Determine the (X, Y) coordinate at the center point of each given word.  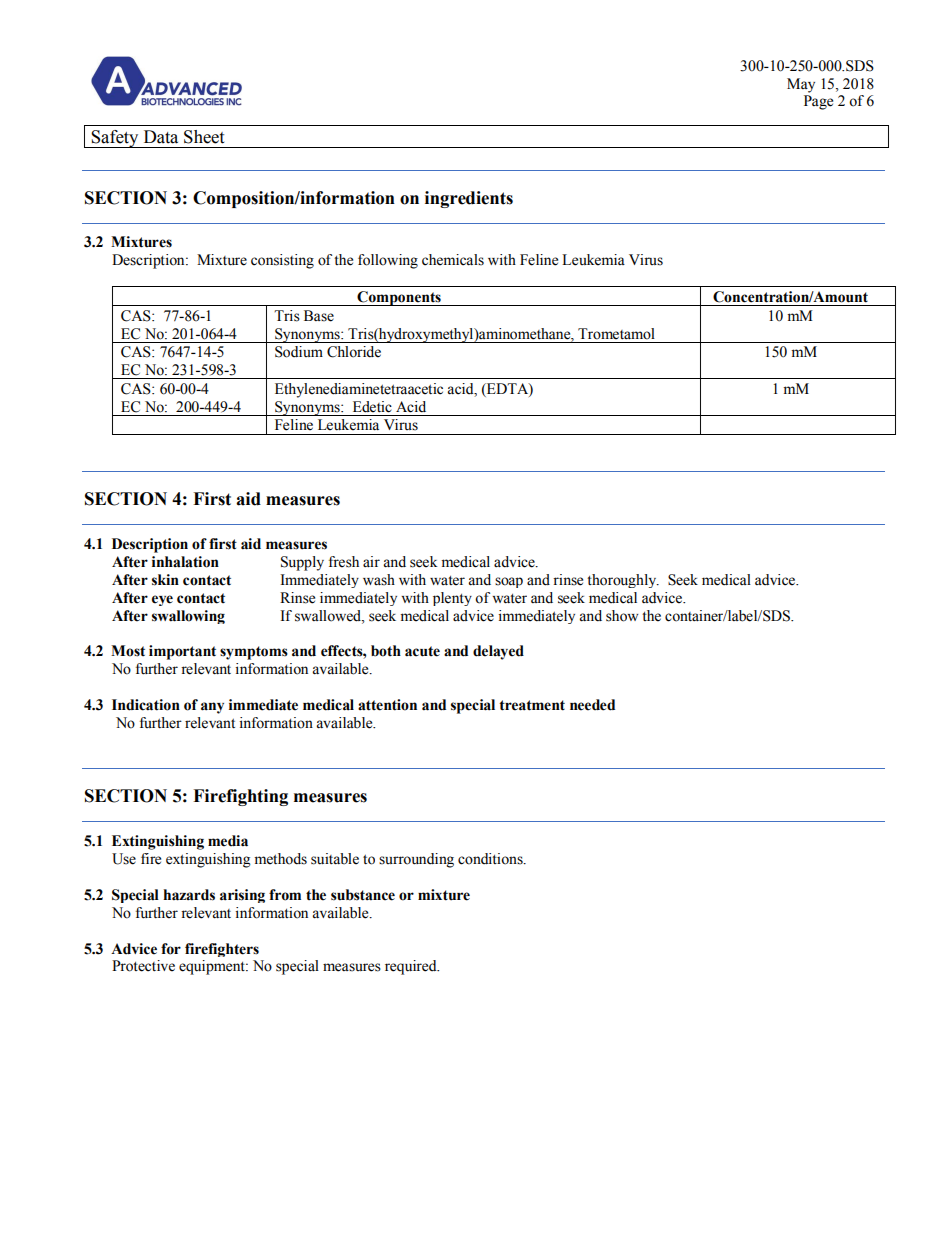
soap (509, 582)
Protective (143, 966)
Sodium (299, 352)
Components (399, 298)
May (801, 85)
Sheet (204, 137)
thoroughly (623, 581)
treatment (532, 705)
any (212, 708)
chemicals (453, 260)
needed (592, 705)
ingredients (469, 199)
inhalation (185, 562)
